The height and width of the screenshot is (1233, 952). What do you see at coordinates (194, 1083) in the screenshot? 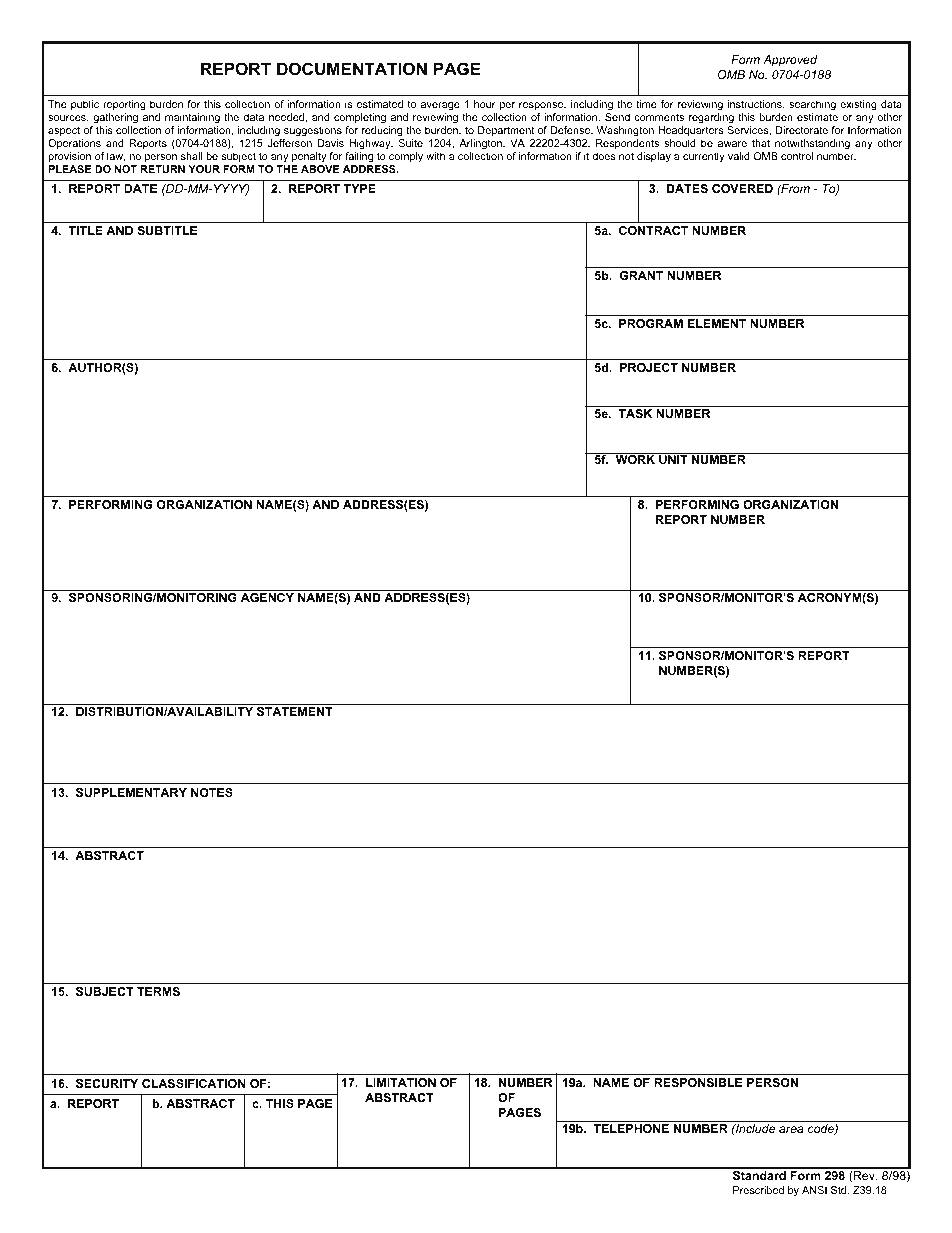
I see `CLASSIFICATION` at bounding box center [194, 1083].
